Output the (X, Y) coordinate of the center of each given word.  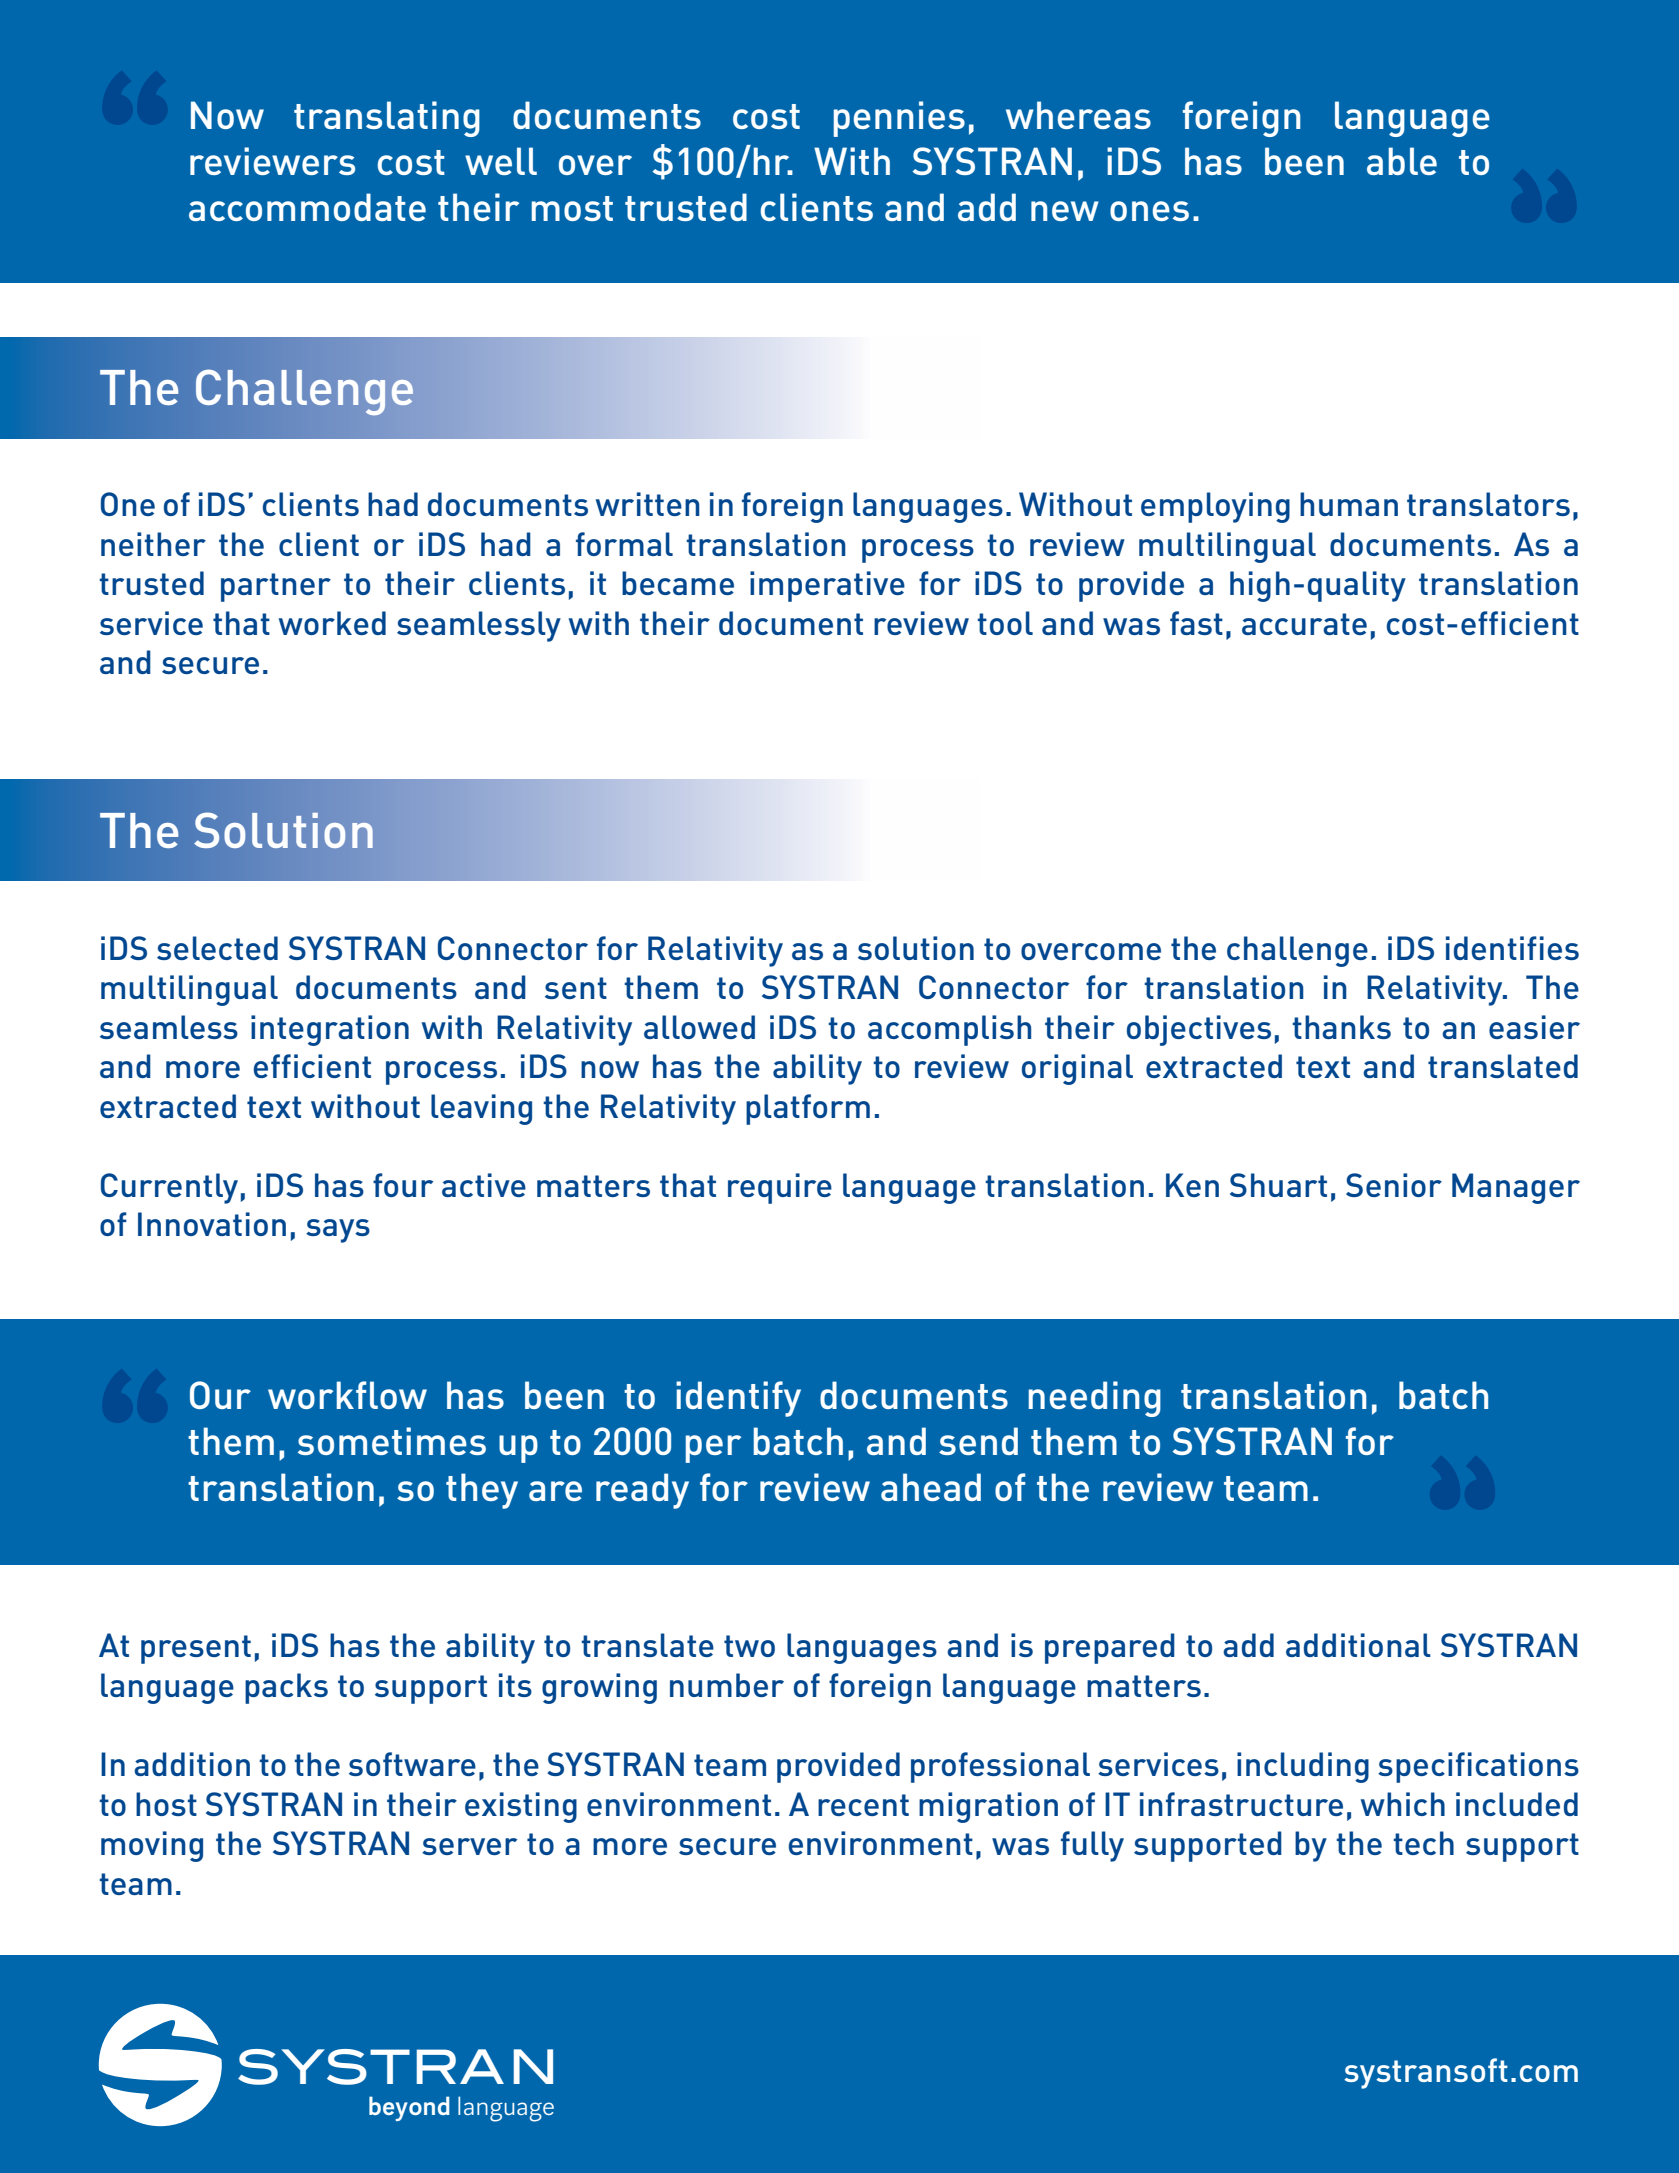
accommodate (307, 207)
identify (738, 1399)
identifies (1512, 948)
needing (1094, 1399)
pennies (899, 119)
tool (1005, 623)
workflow (347, 1395)
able (1402, 161)
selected (217, 948)
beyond (409, 2108)
